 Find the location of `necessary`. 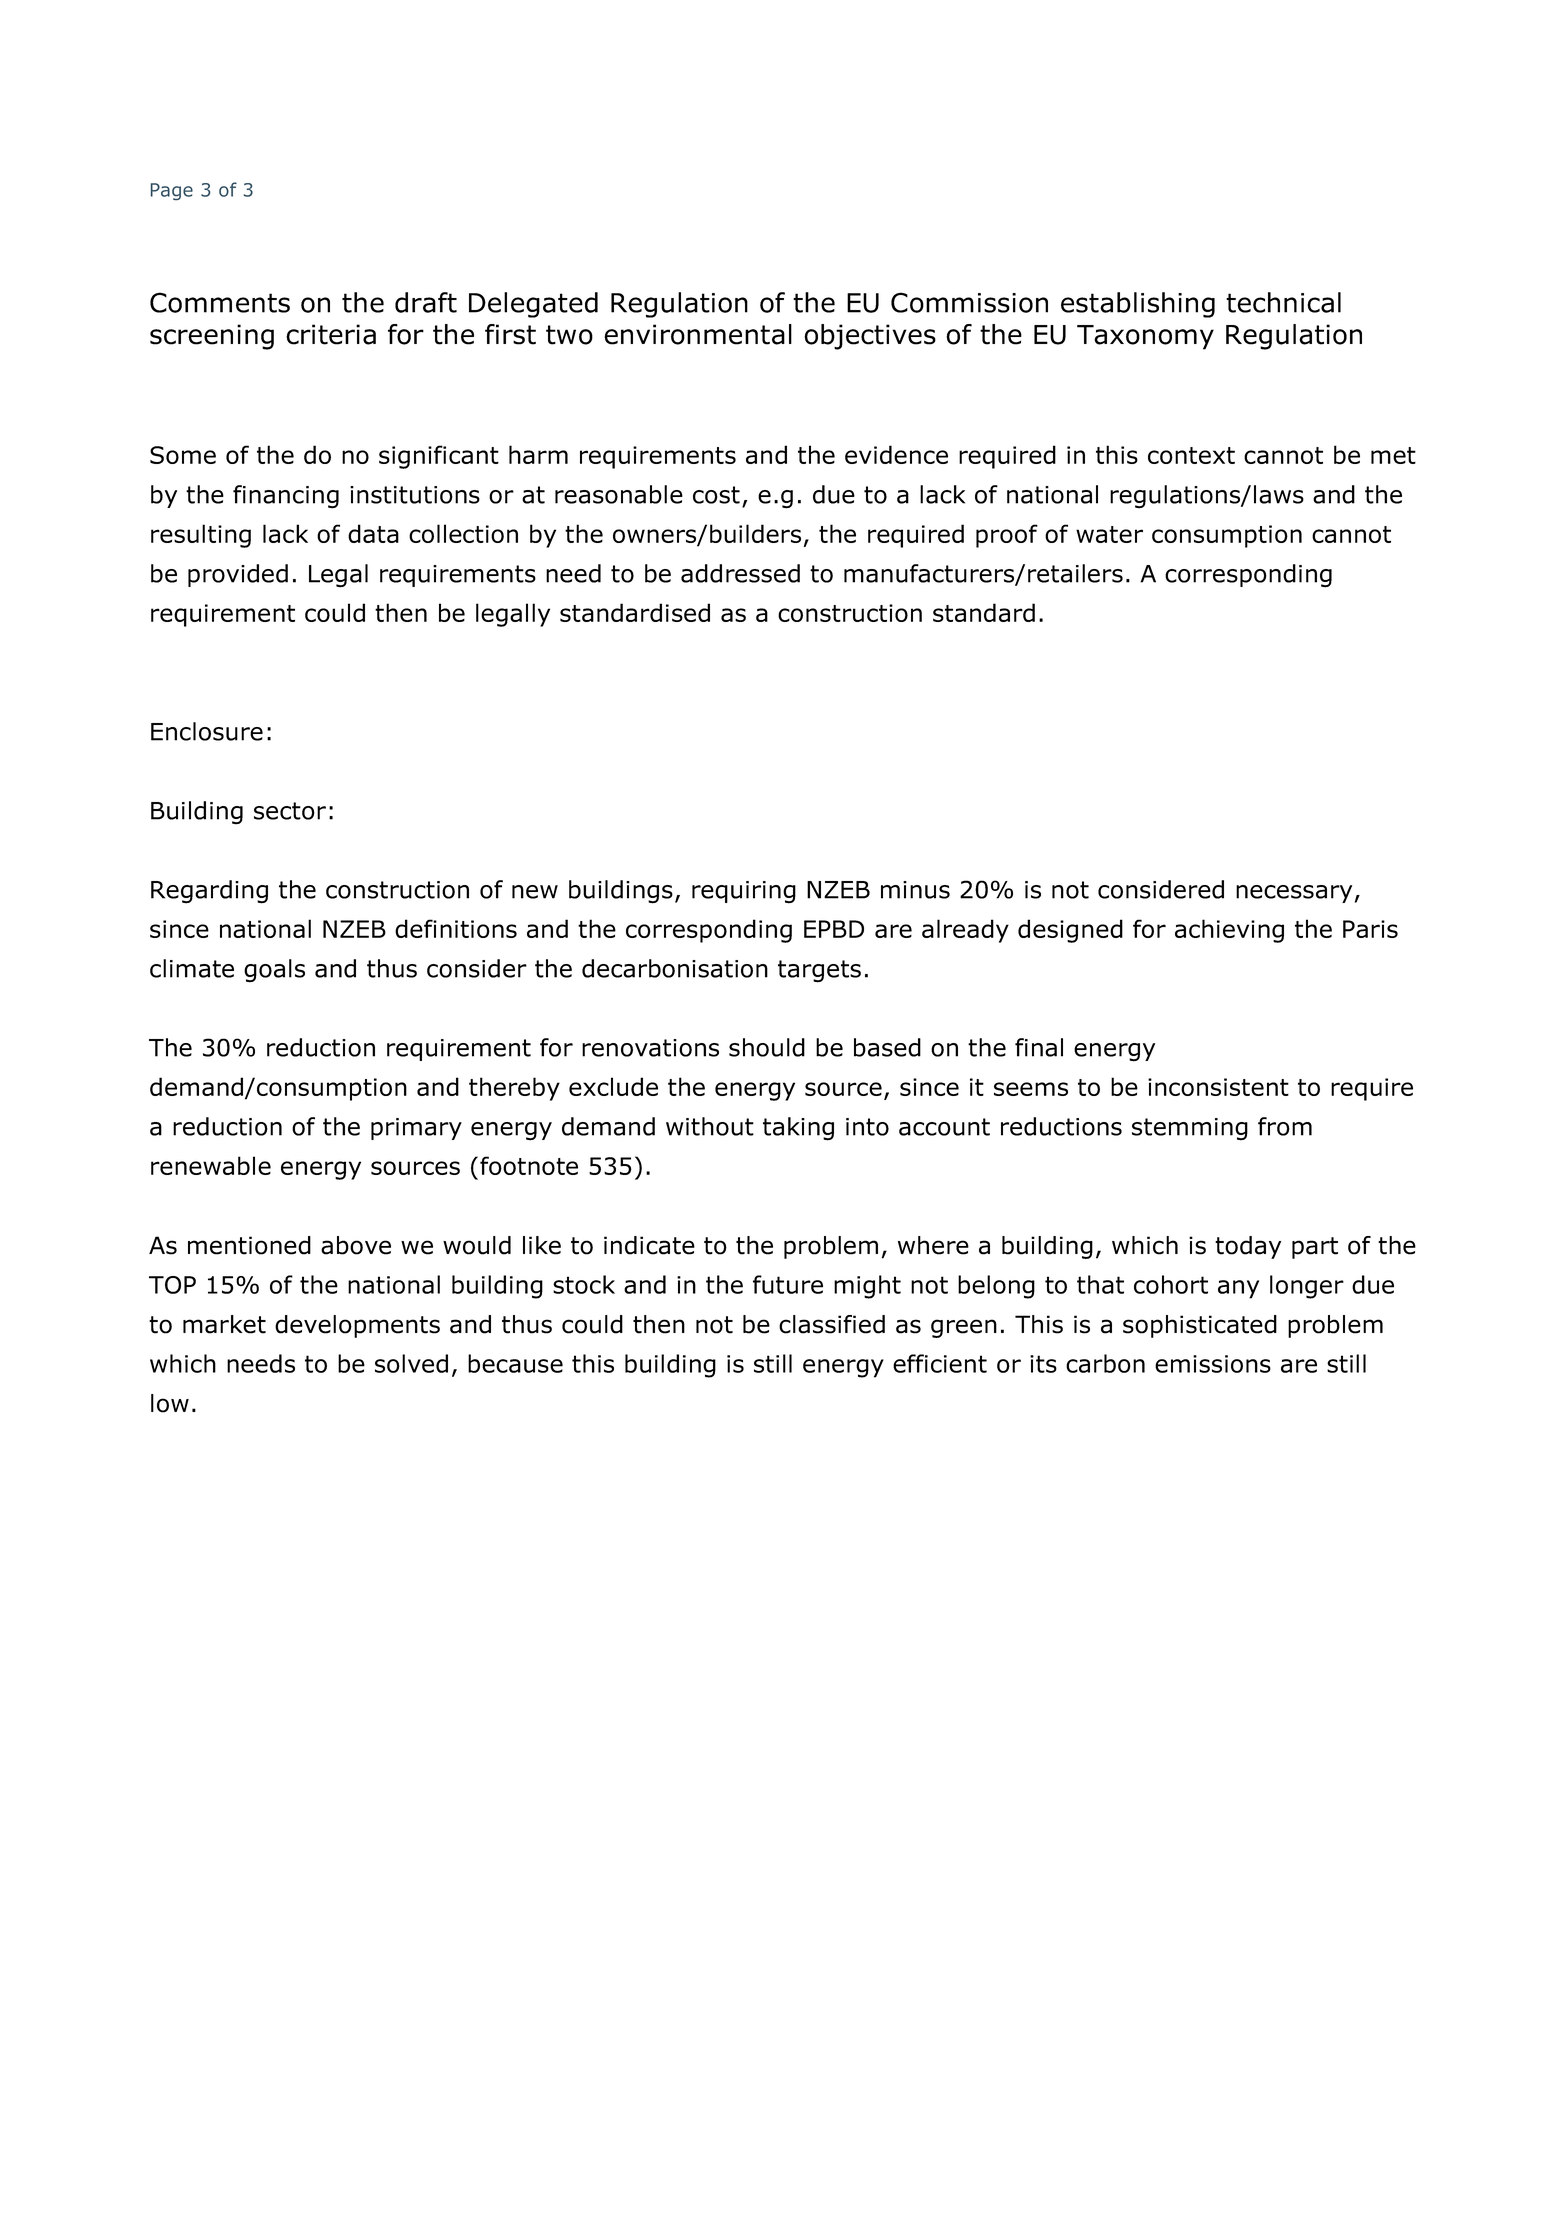

necessary is located at coordinates (1294, 894).
